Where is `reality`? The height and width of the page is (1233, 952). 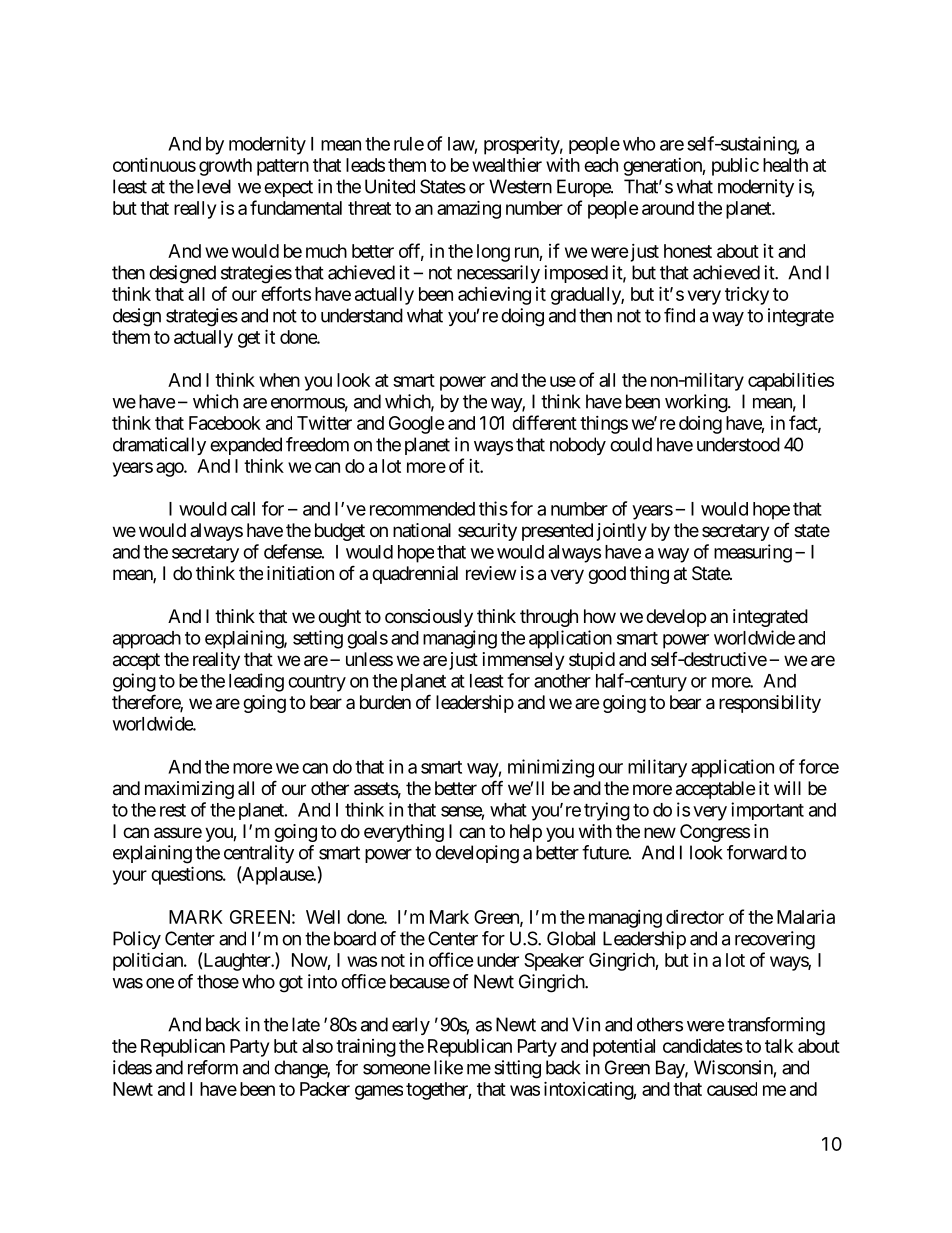
reality is located at coordinates (216, 661).
